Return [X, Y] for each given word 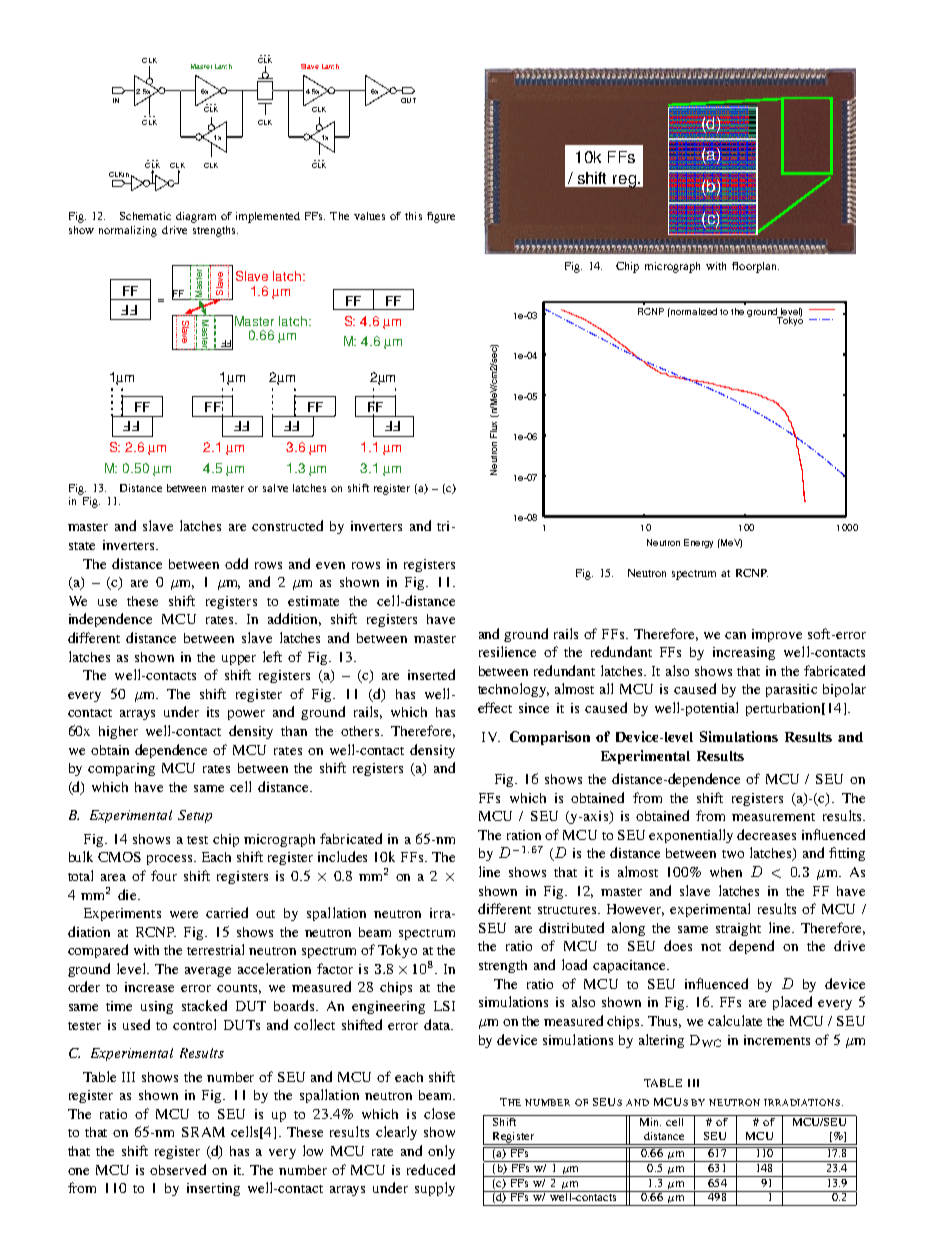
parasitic [791, 690]
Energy [698, 543]
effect [495, 707]
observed [178, 1169]
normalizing [128, 231]
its [213, 712]
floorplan [755, 267]
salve [275, 488]
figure [441, 217]
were [184, 914]
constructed [287, 525]
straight [738, 929]
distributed [571, 927]
